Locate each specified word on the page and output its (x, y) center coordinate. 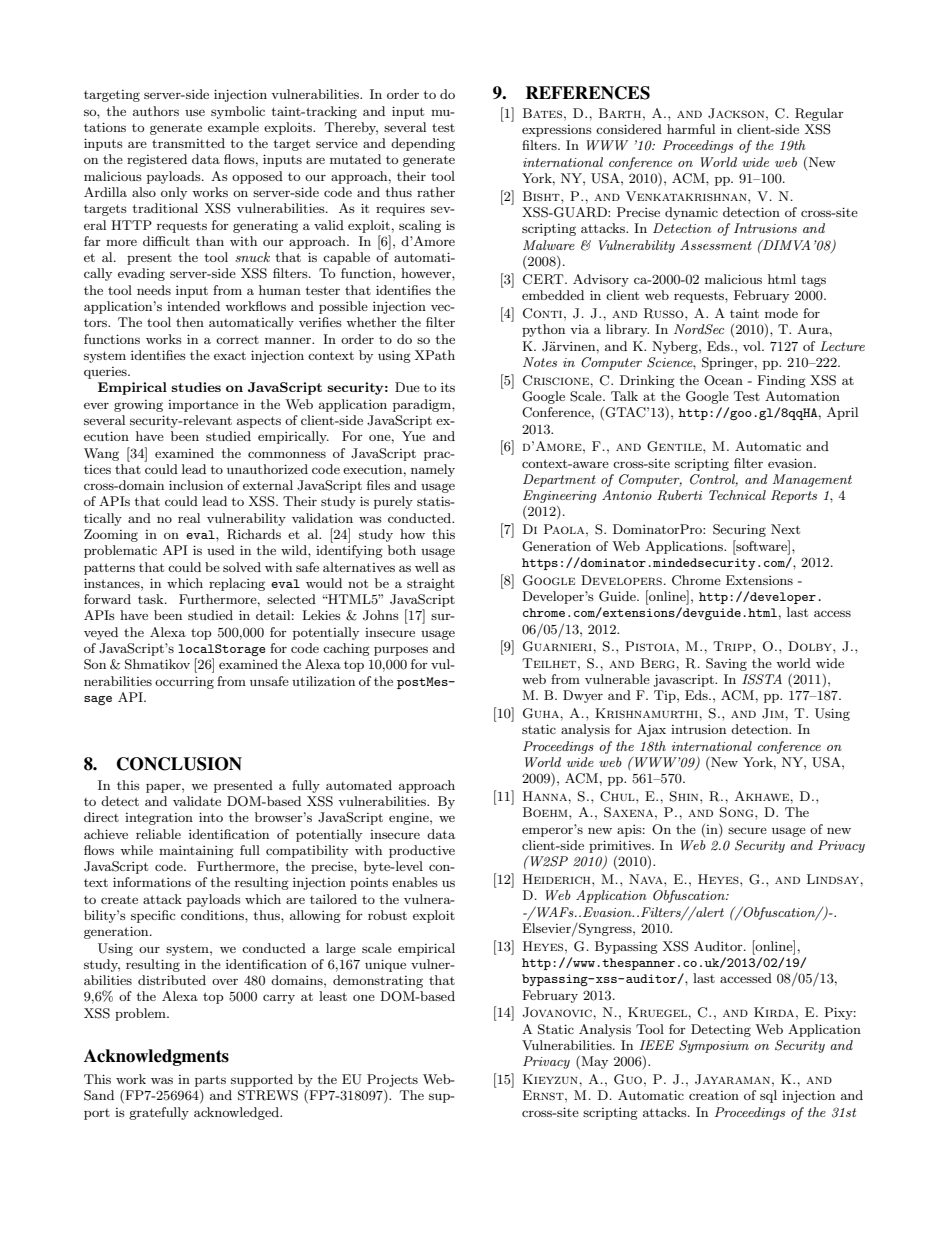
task (152, 599)
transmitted (188, 143)
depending (423, 144)
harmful (691, 129)
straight (431, 584)
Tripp (733, 646)
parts (210, 1081)
